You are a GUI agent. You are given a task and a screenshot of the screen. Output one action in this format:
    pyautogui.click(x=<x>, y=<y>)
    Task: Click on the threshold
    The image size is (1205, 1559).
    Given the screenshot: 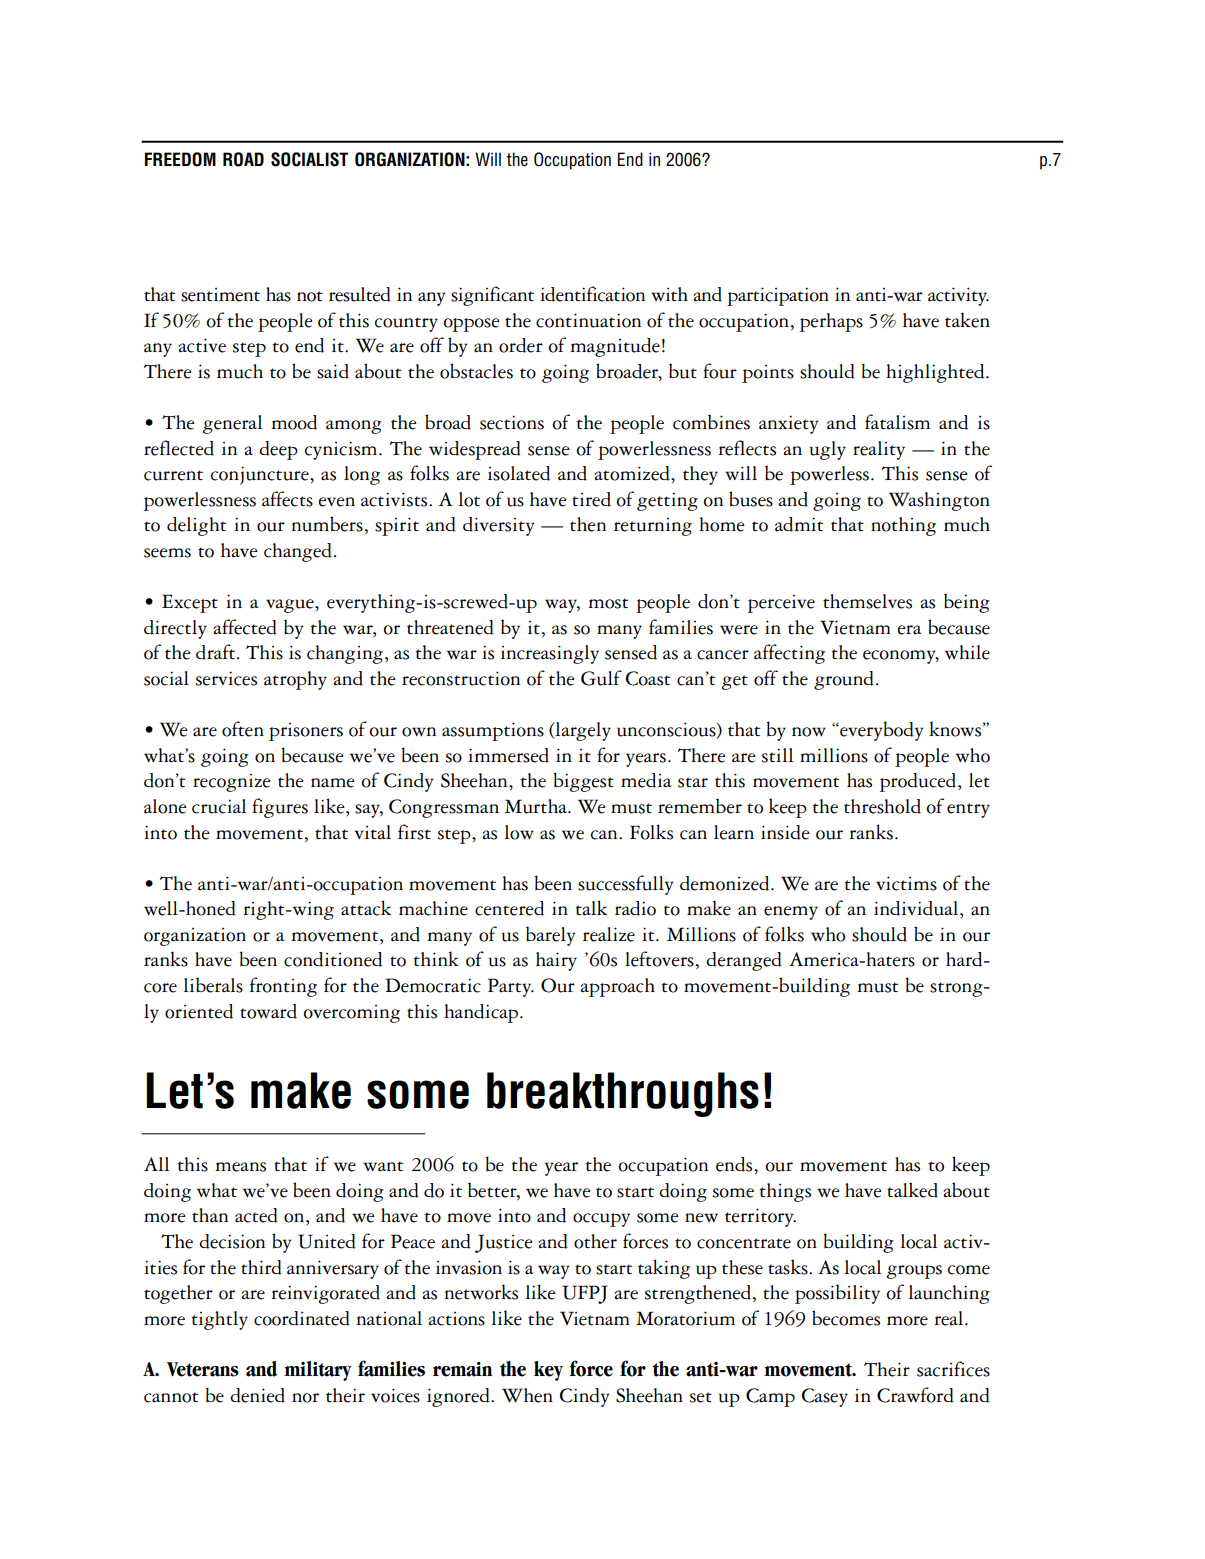 What is the action you would take?
    pyautogui.click(x=882, y=806)
